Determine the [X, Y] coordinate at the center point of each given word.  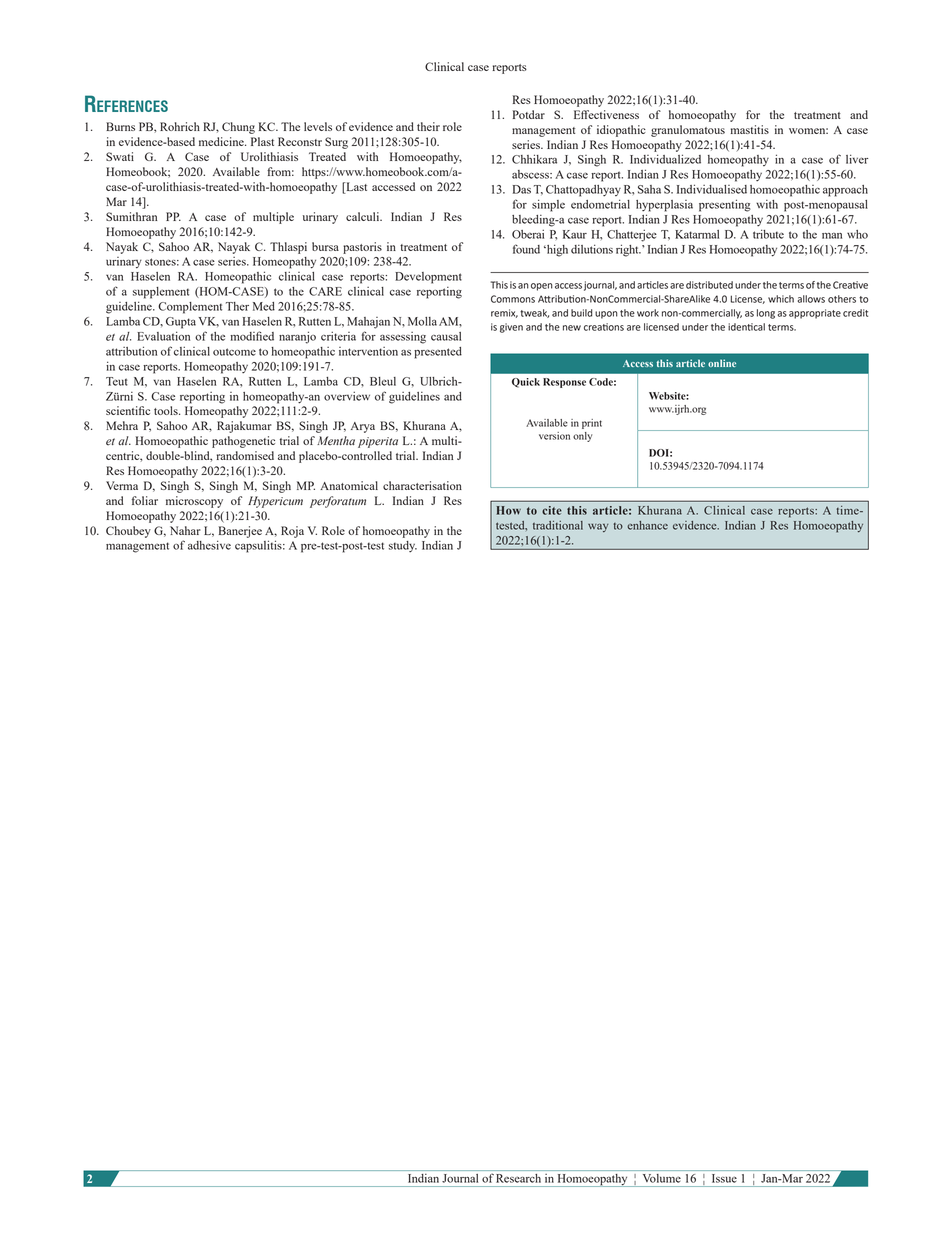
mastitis [750, 129]
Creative [850, 285]
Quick [526, 383]
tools [167, 410]
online [722, 363]
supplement [161, 293]
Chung [238, 128]
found [526, 249]
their [428, 126]
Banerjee [240, 532]
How [508, 510]
